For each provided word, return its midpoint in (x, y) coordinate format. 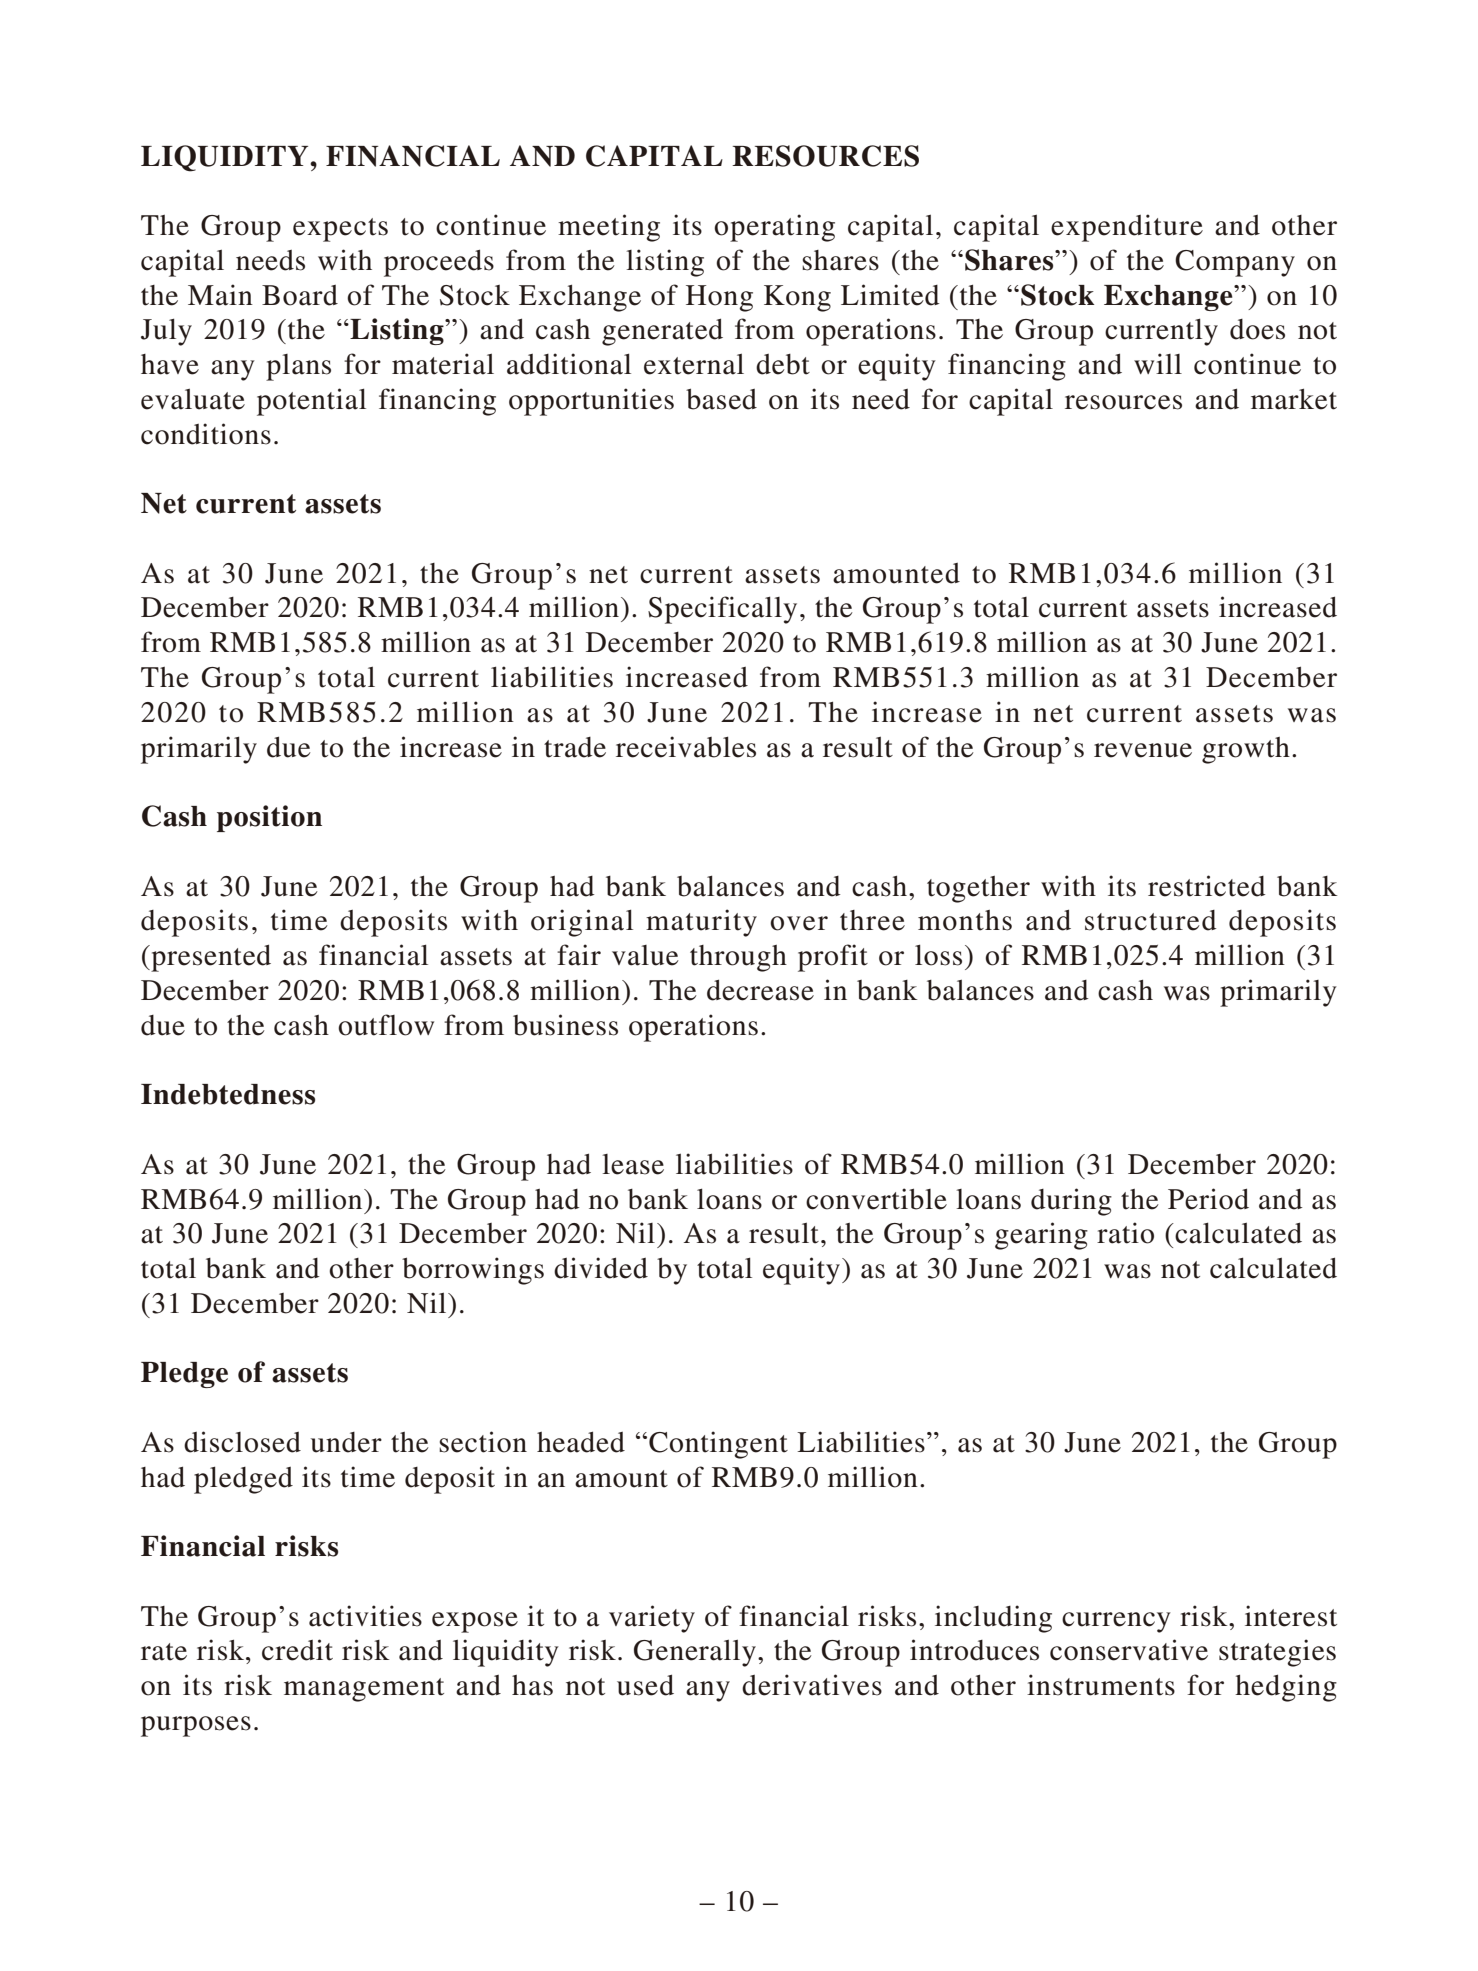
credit (297, 1650)
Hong (719, 298)
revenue (1143, 750)
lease (633, 1164)
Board (300, 295)
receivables (686, 747)
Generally (695, 1653)
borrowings (473, 1271)
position (269, 818)
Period (1208, 1199)
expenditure (1127, 228)
